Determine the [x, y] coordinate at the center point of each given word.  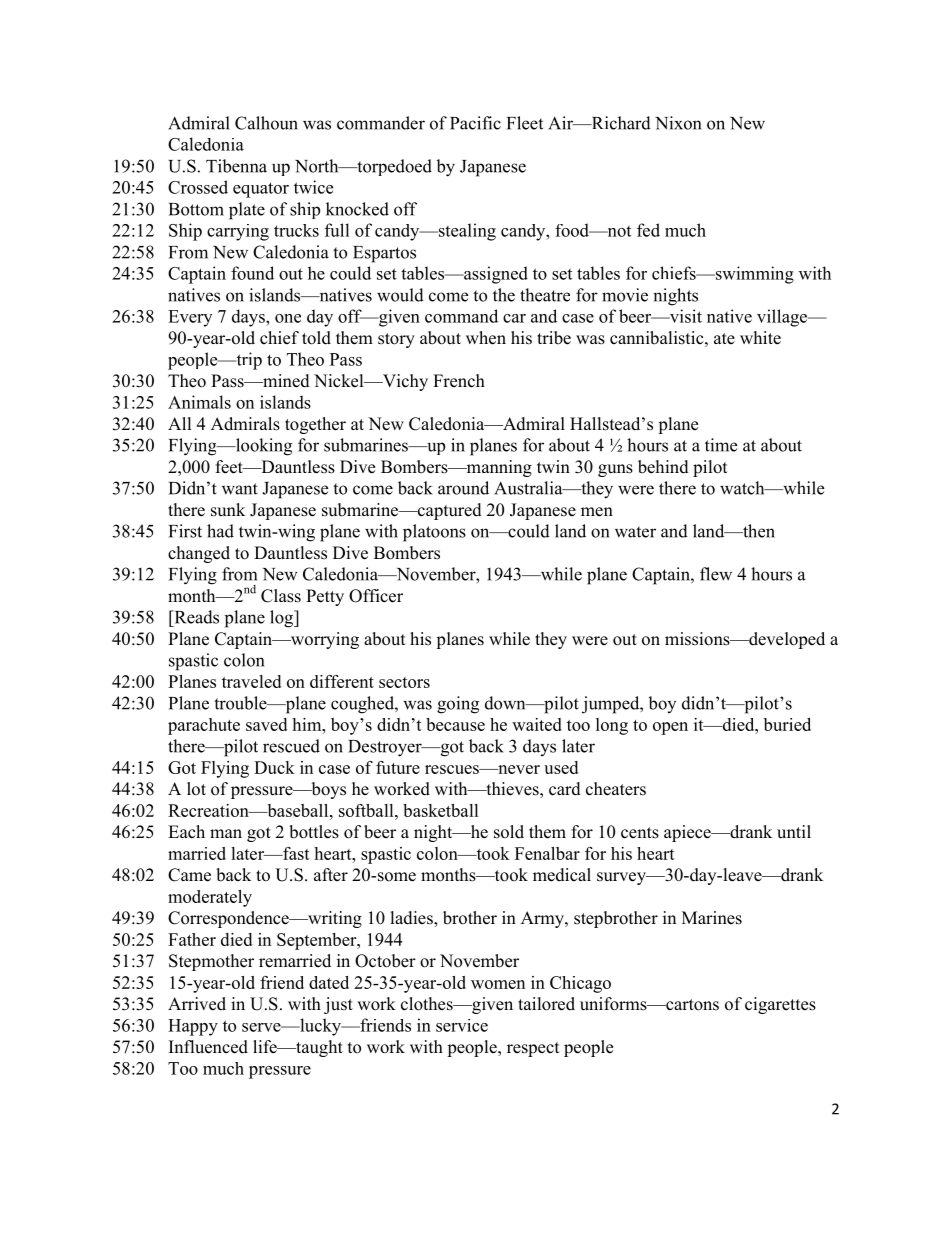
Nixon [678, 123]
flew [716, 574]
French [459, 381]
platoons [434, 533]
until [794, 832]
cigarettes [780, 1005]
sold [509, 832]
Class [281, 596]
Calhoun [266, 123]
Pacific [475, 123]
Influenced [208, 1047]
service [462, 1025]
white [760, 338]
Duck [274, 767]
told [316, 338]
